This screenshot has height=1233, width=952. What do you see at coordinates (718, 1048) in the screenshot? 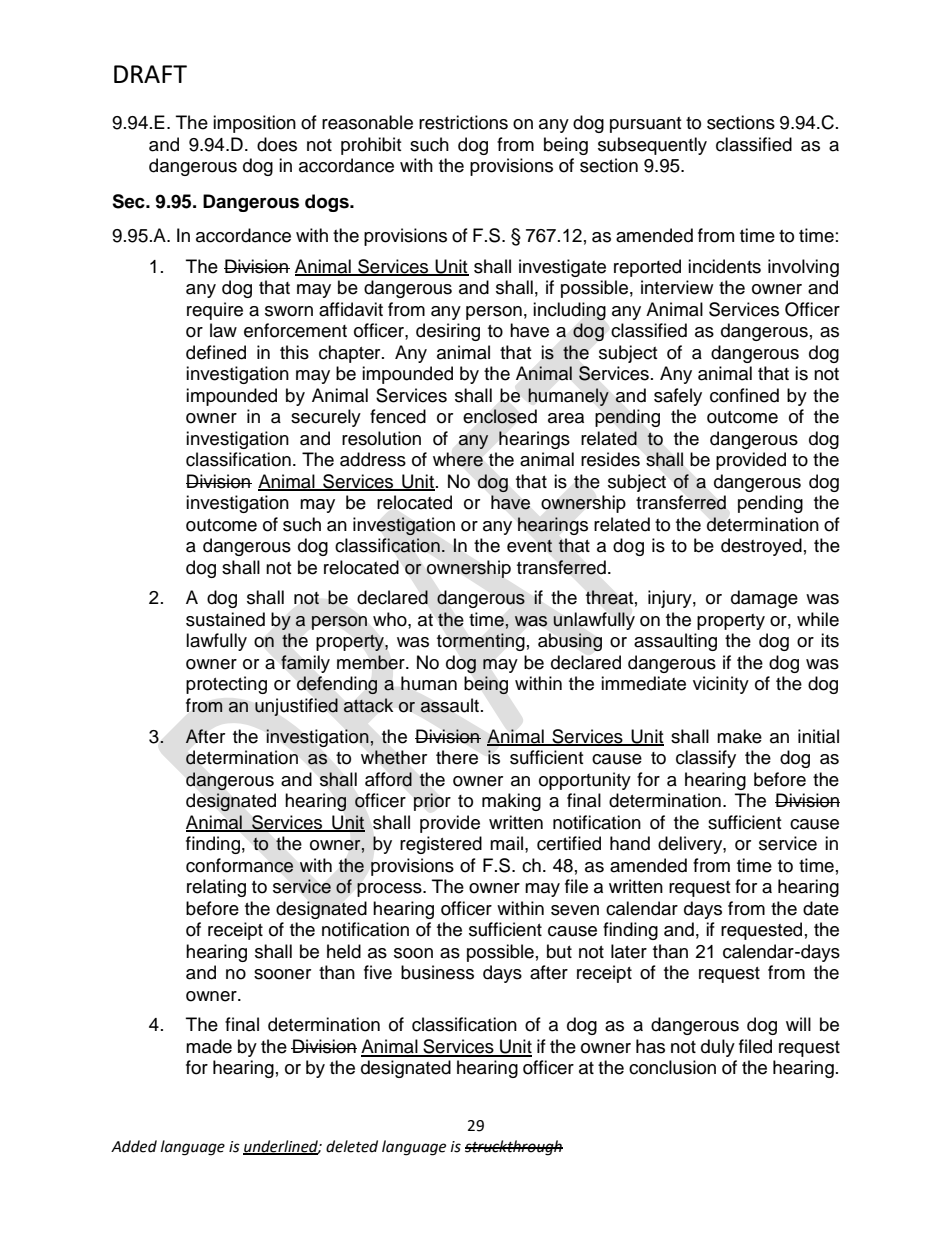
I see `duly` at bounding box center [718, 1048].
